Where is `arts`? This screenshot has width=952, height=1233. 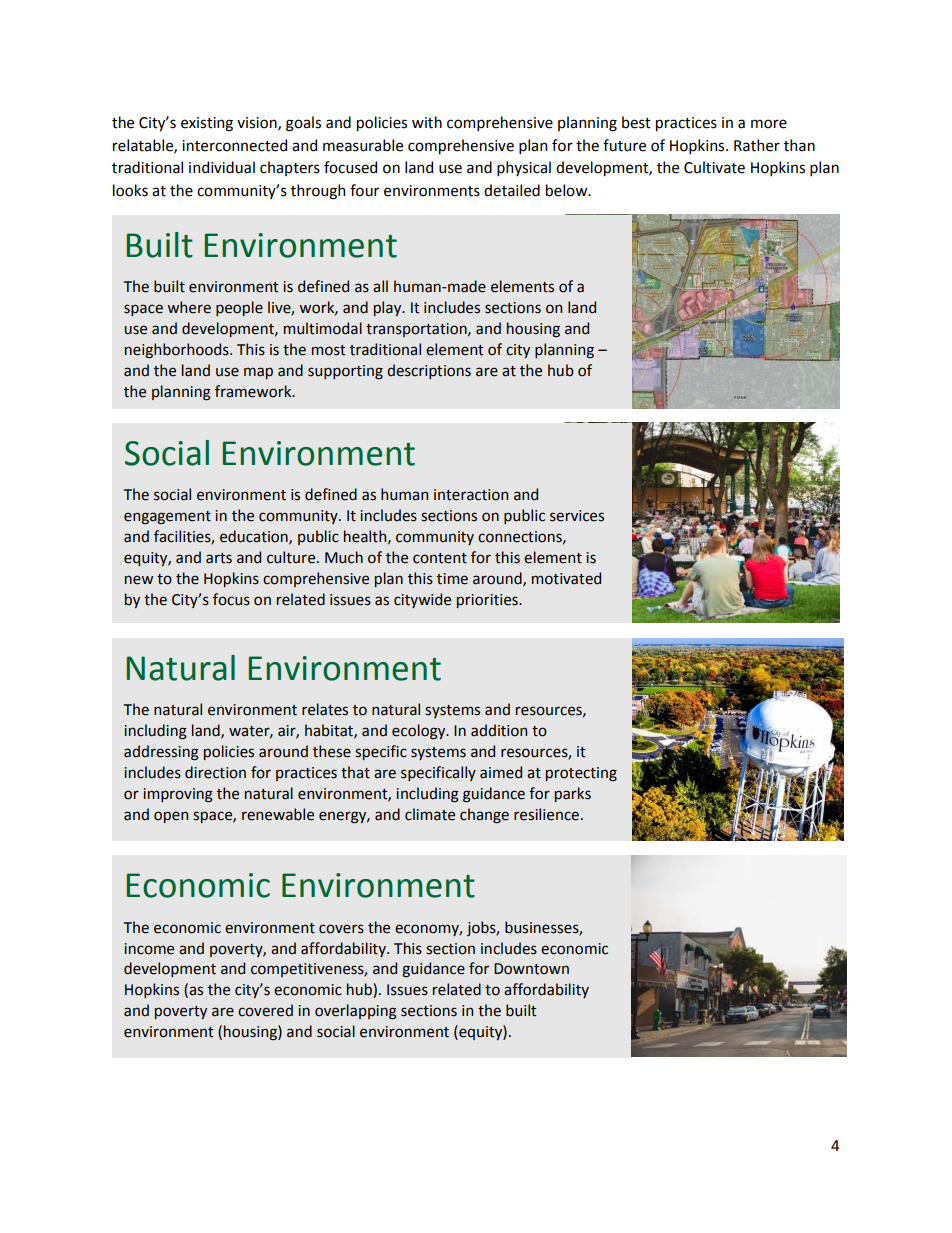 arts is located at coordinates (219, 558).
